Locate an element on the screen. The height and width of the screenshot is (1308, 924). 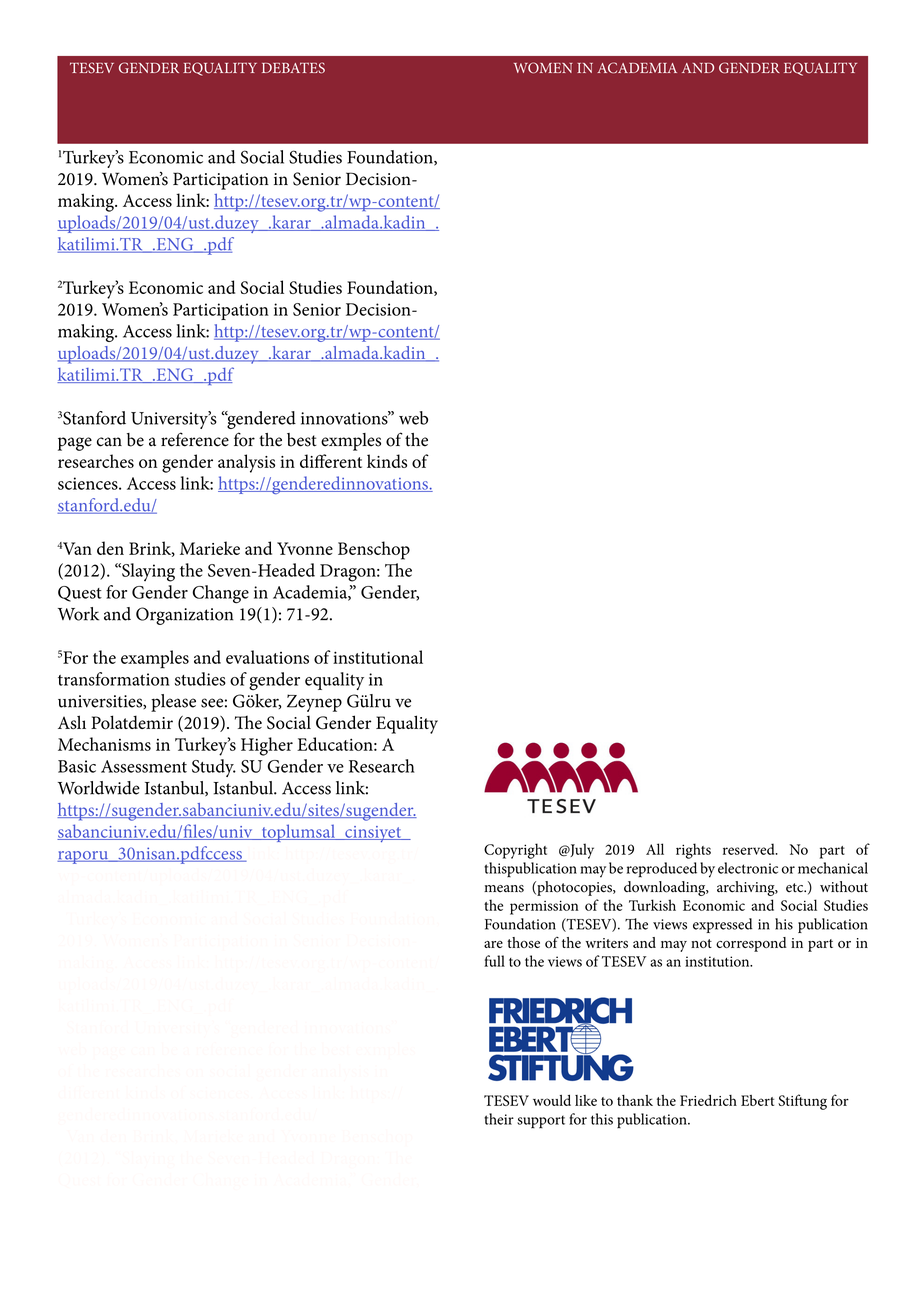
DEBATES is located at coordinates (293, 68).
